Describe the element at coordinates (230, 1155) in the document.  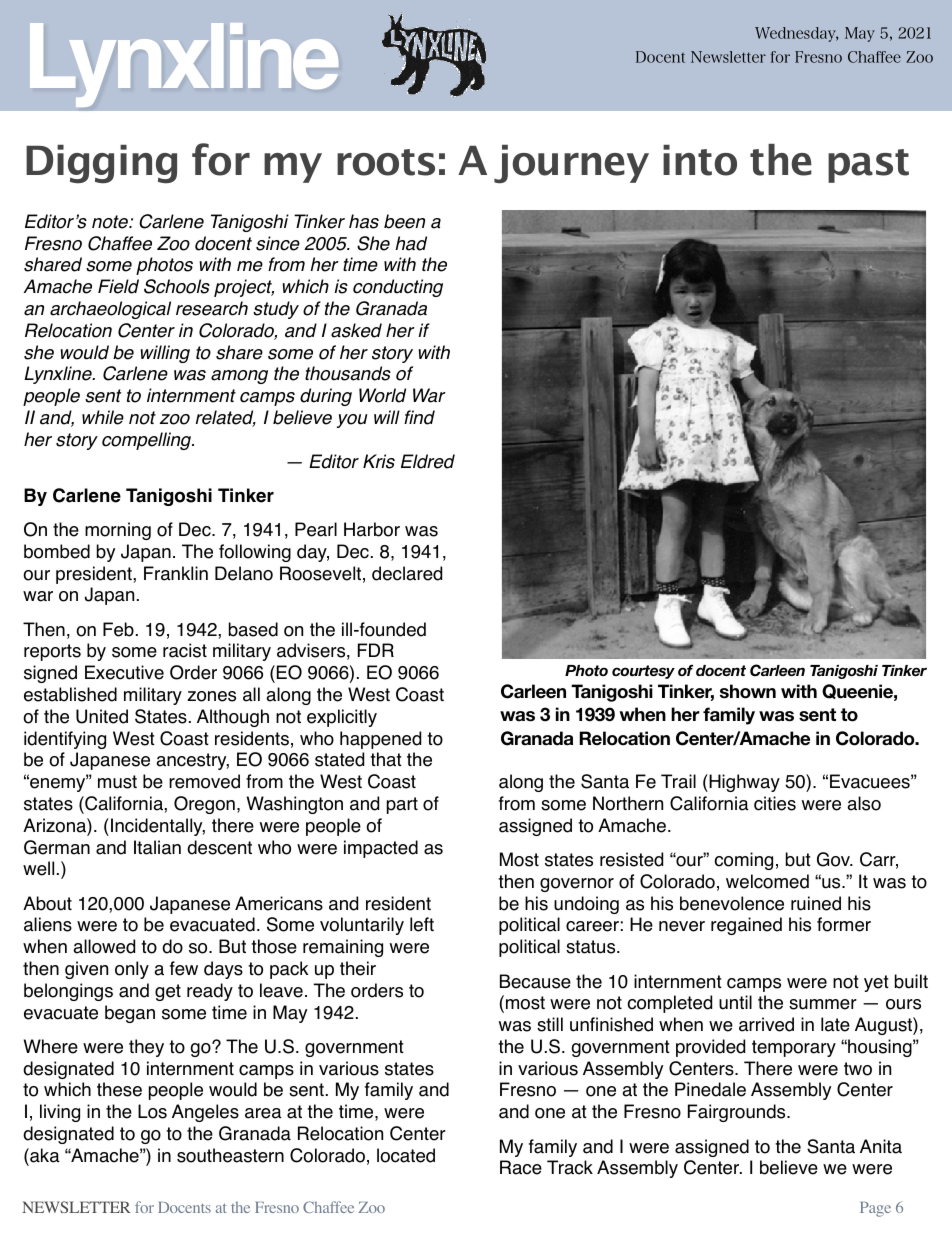
I see `southeastern` at that location.
